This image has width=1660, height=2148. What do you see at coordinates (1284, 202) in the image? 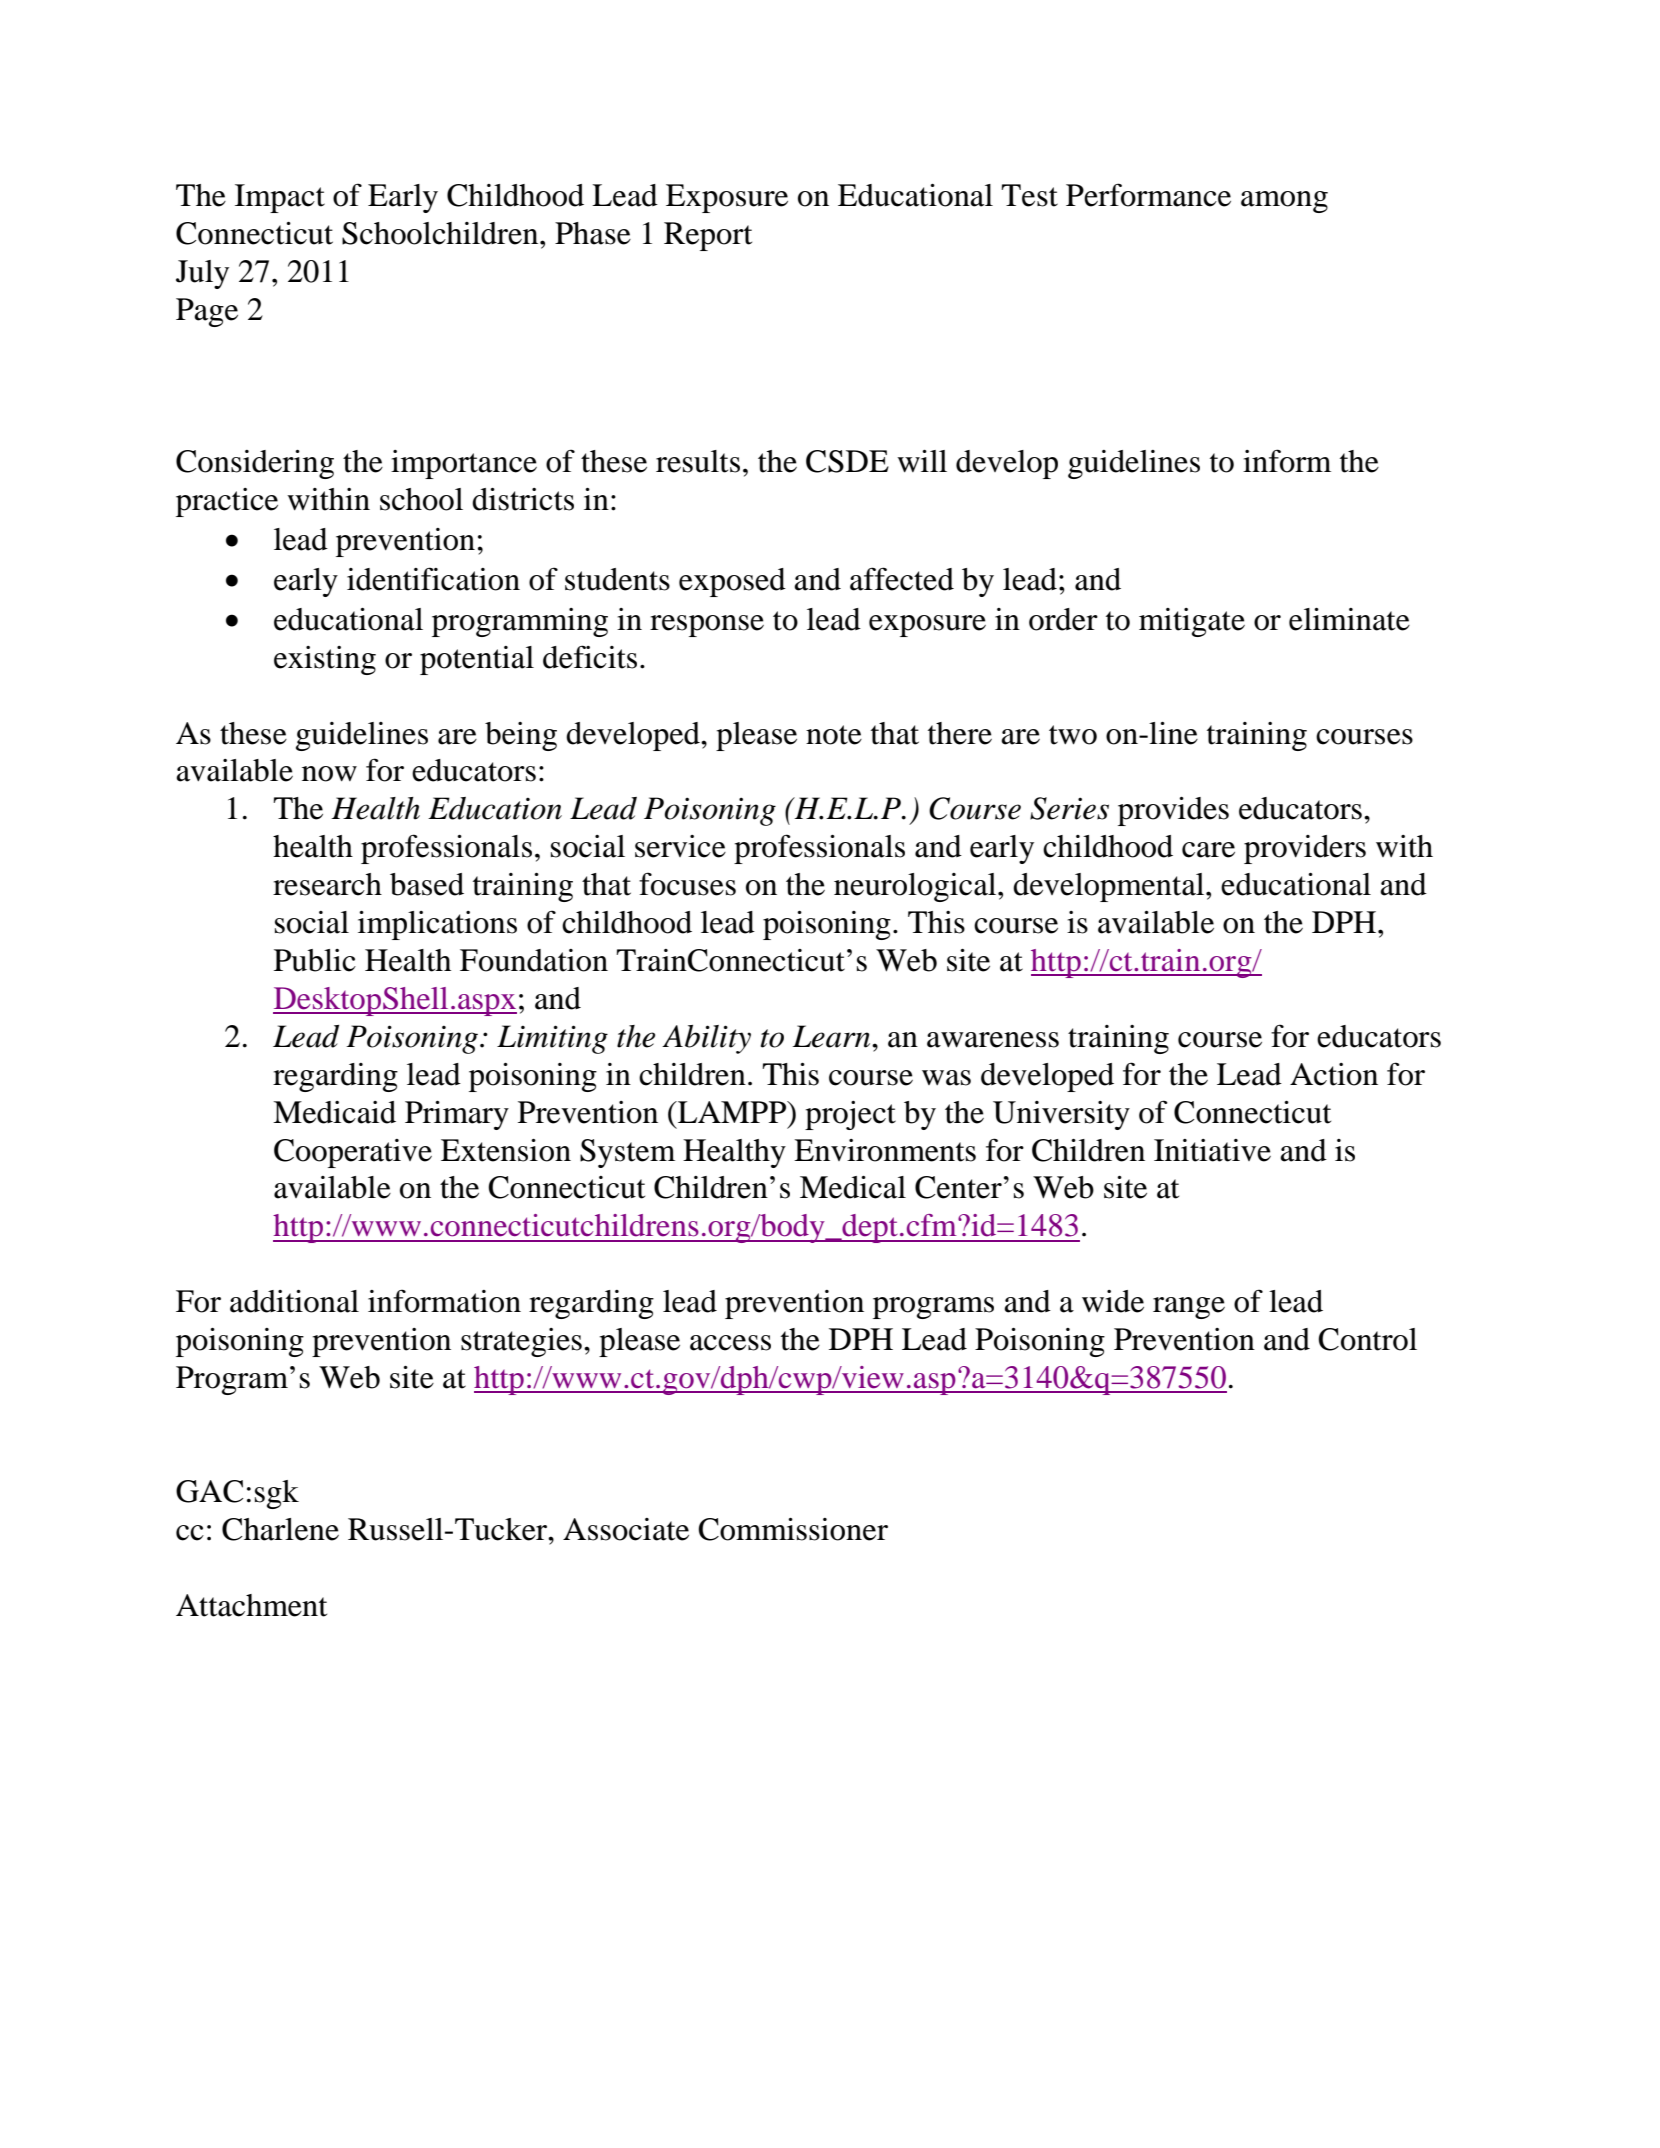
I see `among` at bounding box center [1284, 202].
